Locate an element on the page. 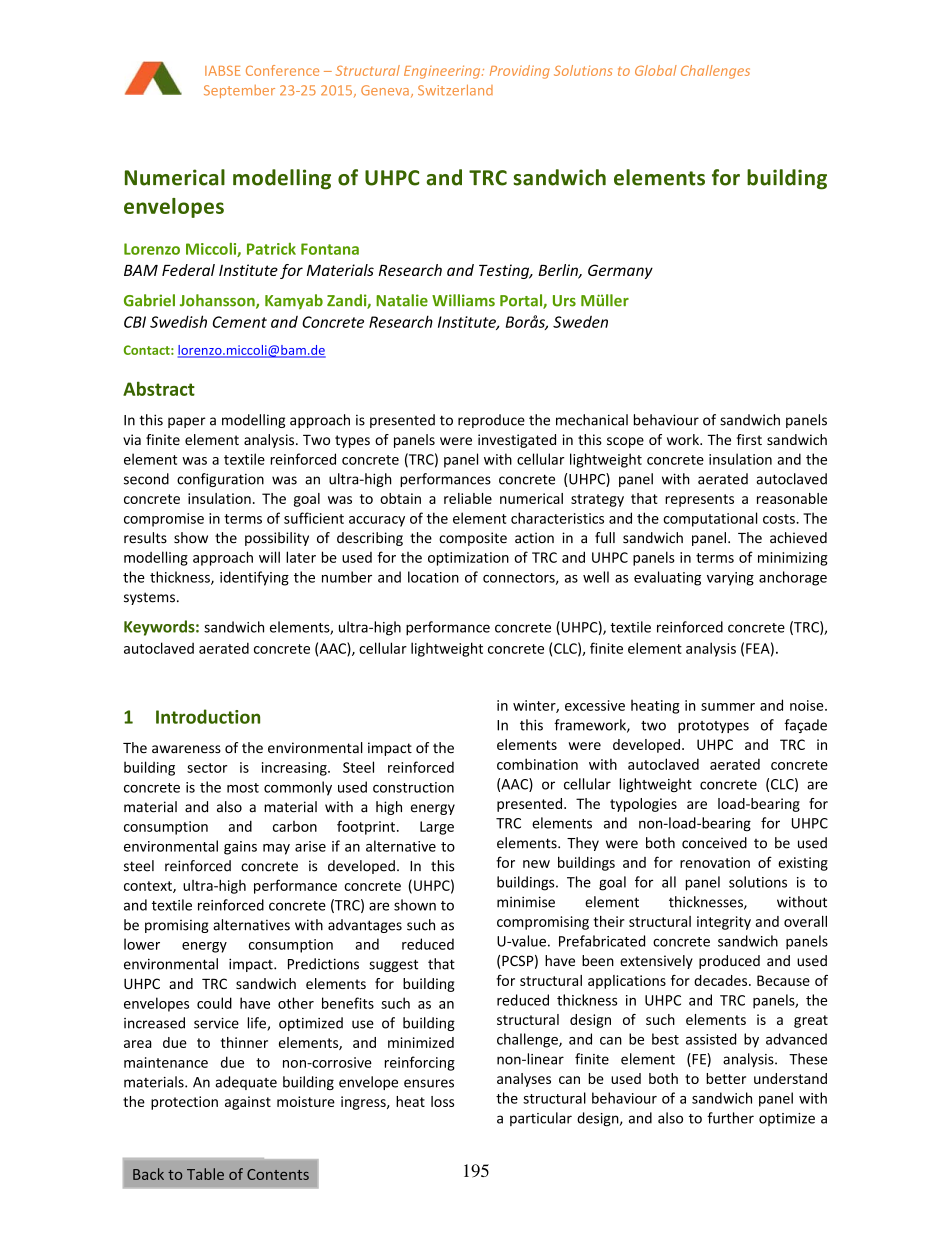 This page has width=952, height=1233. Germany is located at coordinates (620, 271).
